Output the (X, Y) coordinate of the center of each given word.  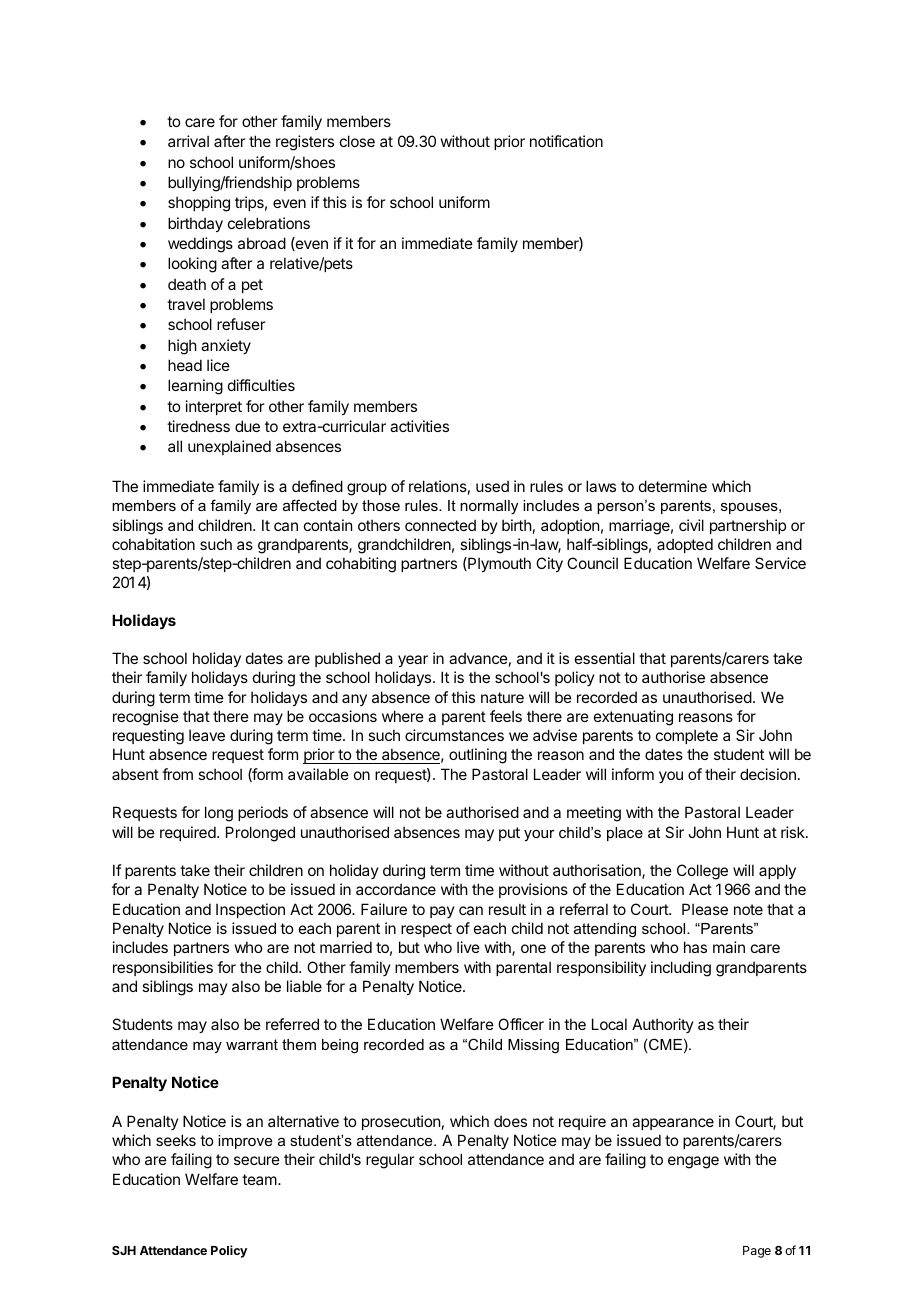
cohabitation (153, 544)
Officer (521, 1024)
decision (768, 774)
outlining (478, 756)
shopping (199, 204)
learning (195, 387)
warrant (252, 1044)
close (357, 141)
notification (566, 141)
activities (419, 426)
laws (601, 486)
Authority (663, 1025)
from (177, 774)
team (260, 1179)
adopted (685, 545)
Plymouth (498, 564)
